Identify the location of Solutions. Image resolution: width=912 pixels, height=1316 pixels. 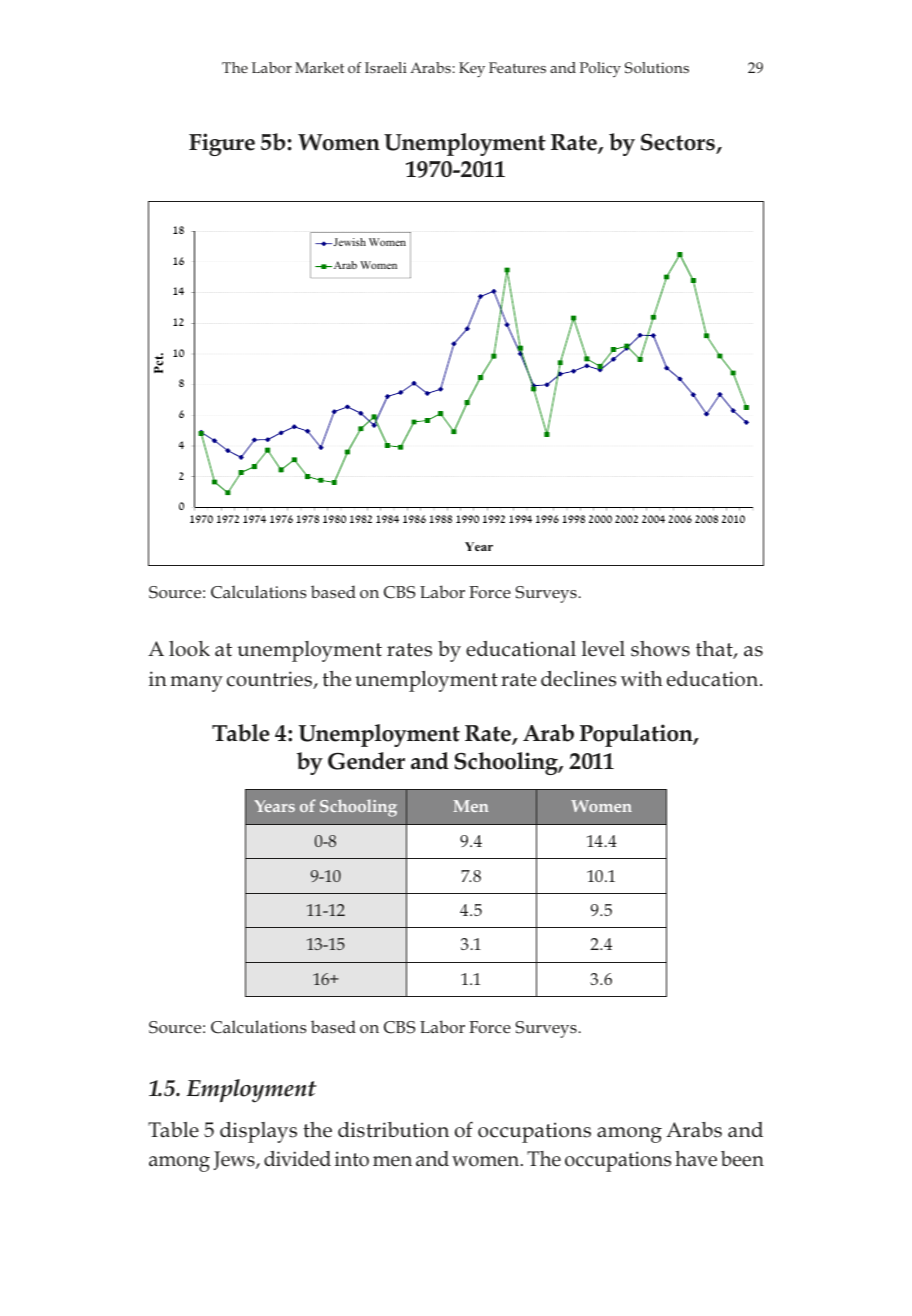
(657, 68).
